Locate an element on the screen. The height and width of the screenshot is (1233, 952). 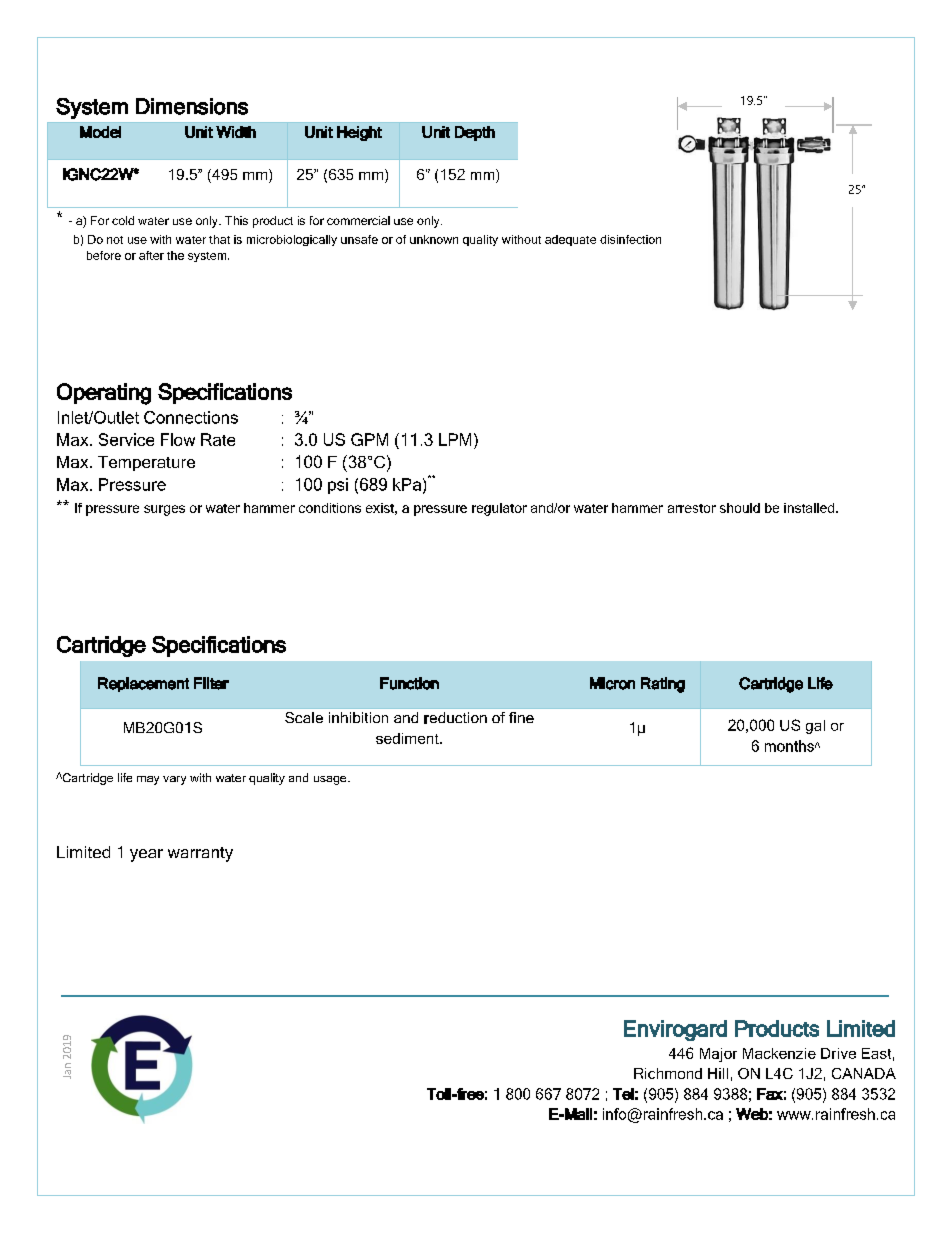
surges is located at coordinates (164, 510).
